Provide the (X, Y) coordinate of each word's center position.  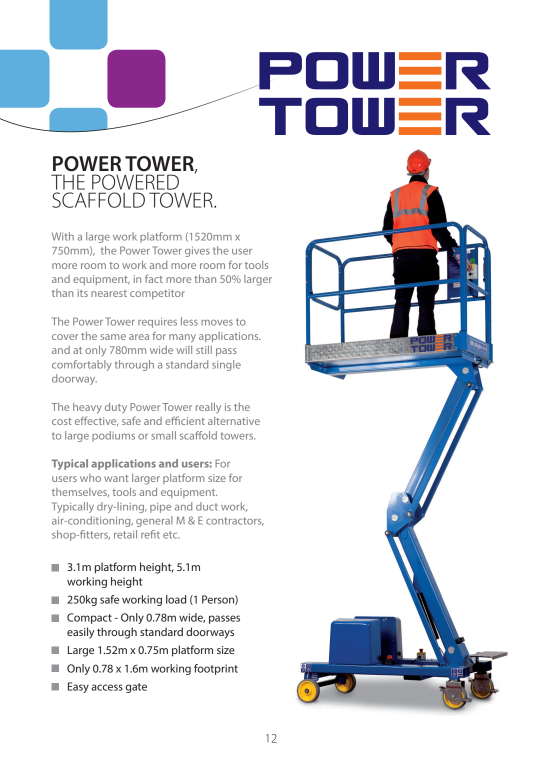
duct (207, 506)
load (176, 599)
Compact (89, 618)
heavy (87, 408)
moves (217, 323)
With (63, 236)
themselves (80, 492)
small (163, 435)
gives (197, 252)
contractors (235, 521)
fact (154, 278)
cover (65, 337)
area (139, 337)
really (208, 408)
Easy (78, 687)
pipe (160, 508)
